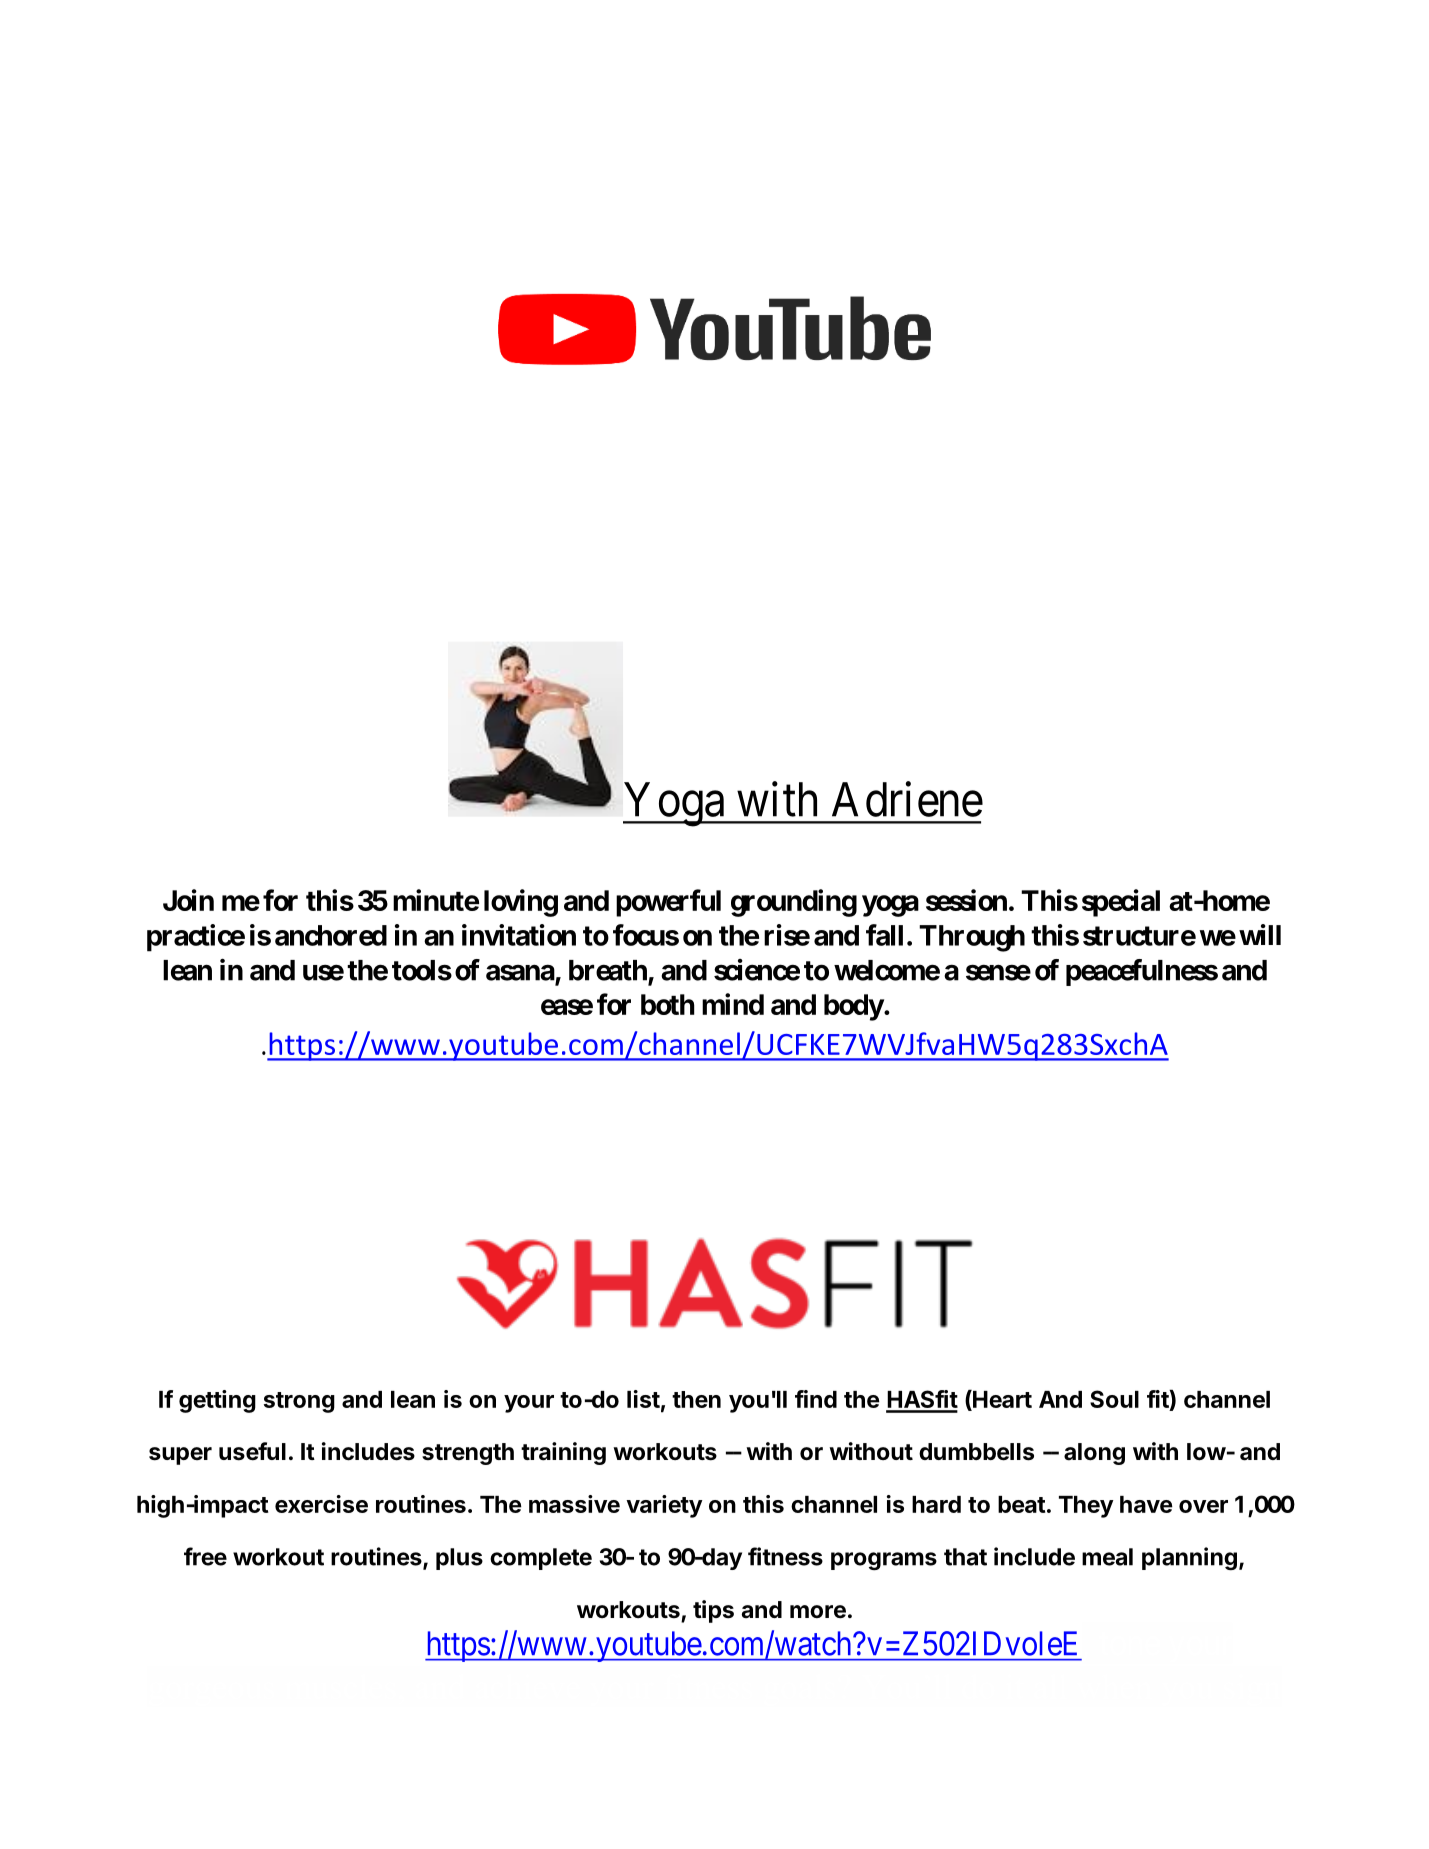 This screenshot has width=1429, height=1849. Describe the element at coordinates (331, 935) in the screenshot. I see `anchored` at that location.
